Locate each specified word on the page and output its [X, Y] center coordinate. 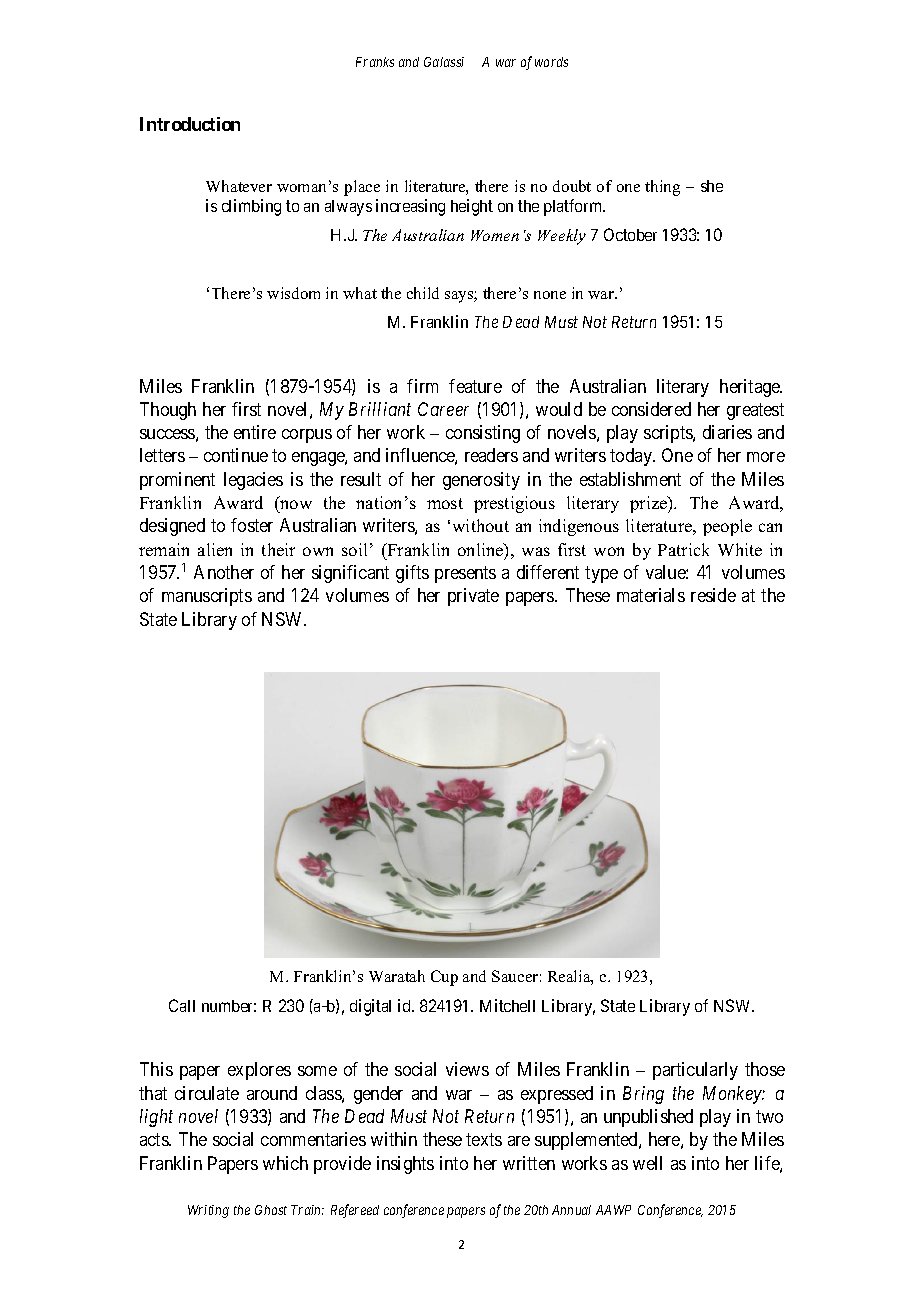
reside [713, 595]
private [473, 597]
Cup [444, 978]
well [647, 1163]
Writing [208, 1211]
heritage [751, 388]
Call [182, 1005]
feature [475, 386]
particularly [695, 1071]
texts [484, 1140]
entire [255, 432]
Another [224, 572]
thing [662, 188]
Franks [375, 62]
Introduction [190, 124]
